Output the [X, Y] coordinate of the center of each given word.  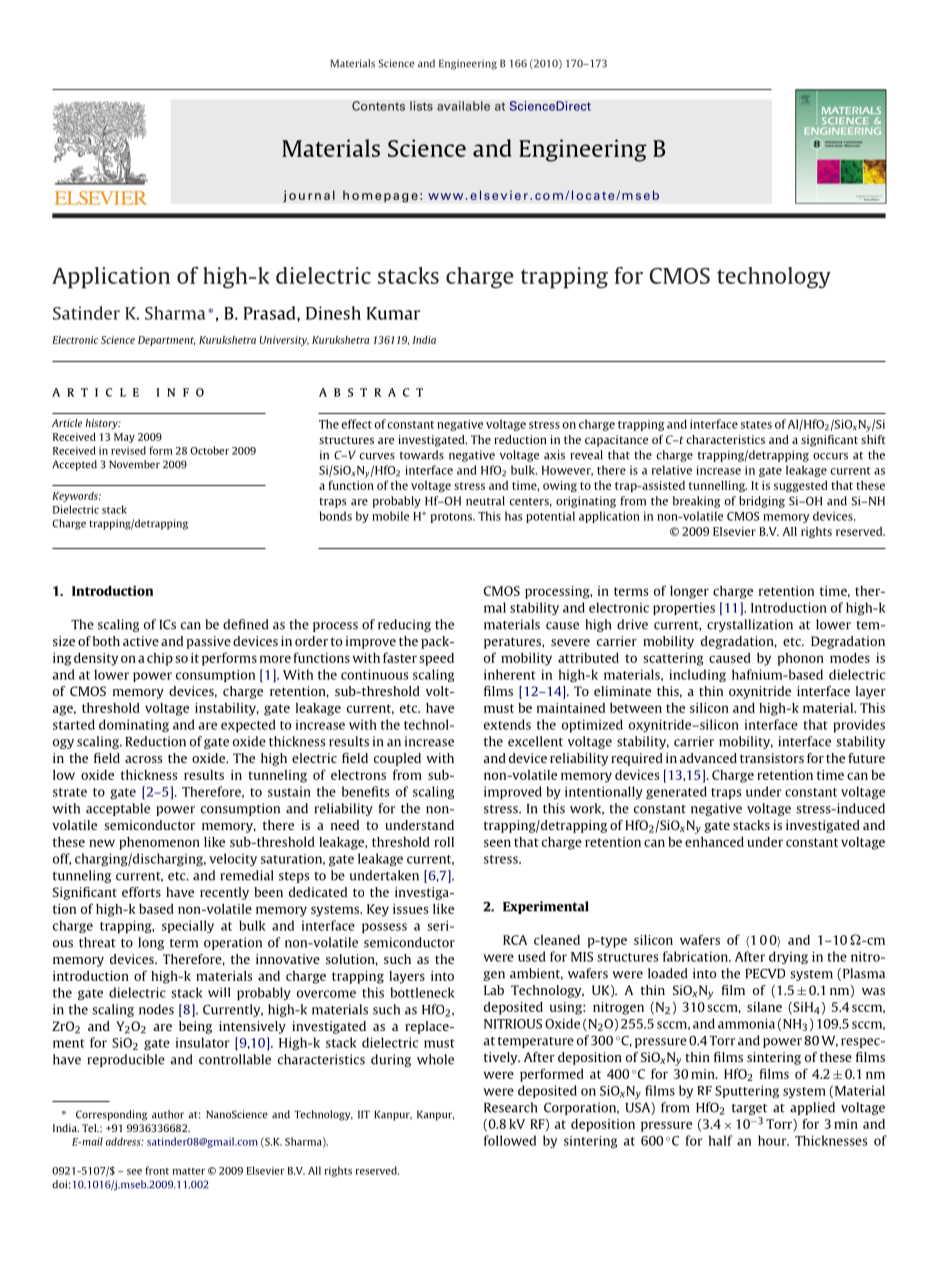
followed [510, 1140]
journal [309, 196]
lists [421, 106]
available [463, 106]
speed [436, 659]
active [141, 641]
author [168, 1114]
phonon [801, 659]
